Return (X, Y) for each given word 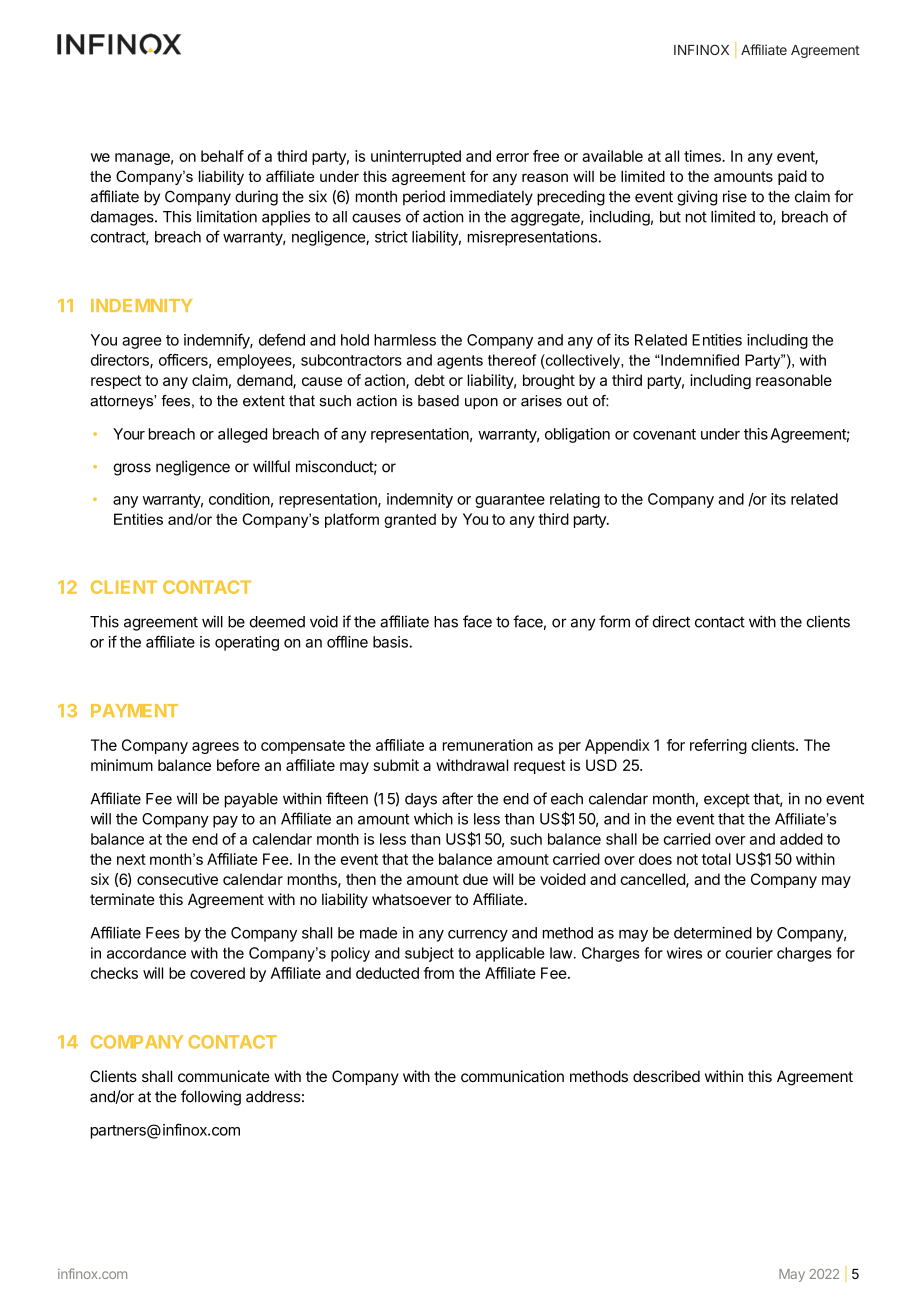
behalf (222, 156)
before (238, 765)
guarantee (510, 501)
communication (512, 1076)
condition (239, 499)
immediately (491, 198)
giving (697, 198)
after (457, 798)
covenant (664, 434)
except (727, 801)
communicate (224, 1076)
